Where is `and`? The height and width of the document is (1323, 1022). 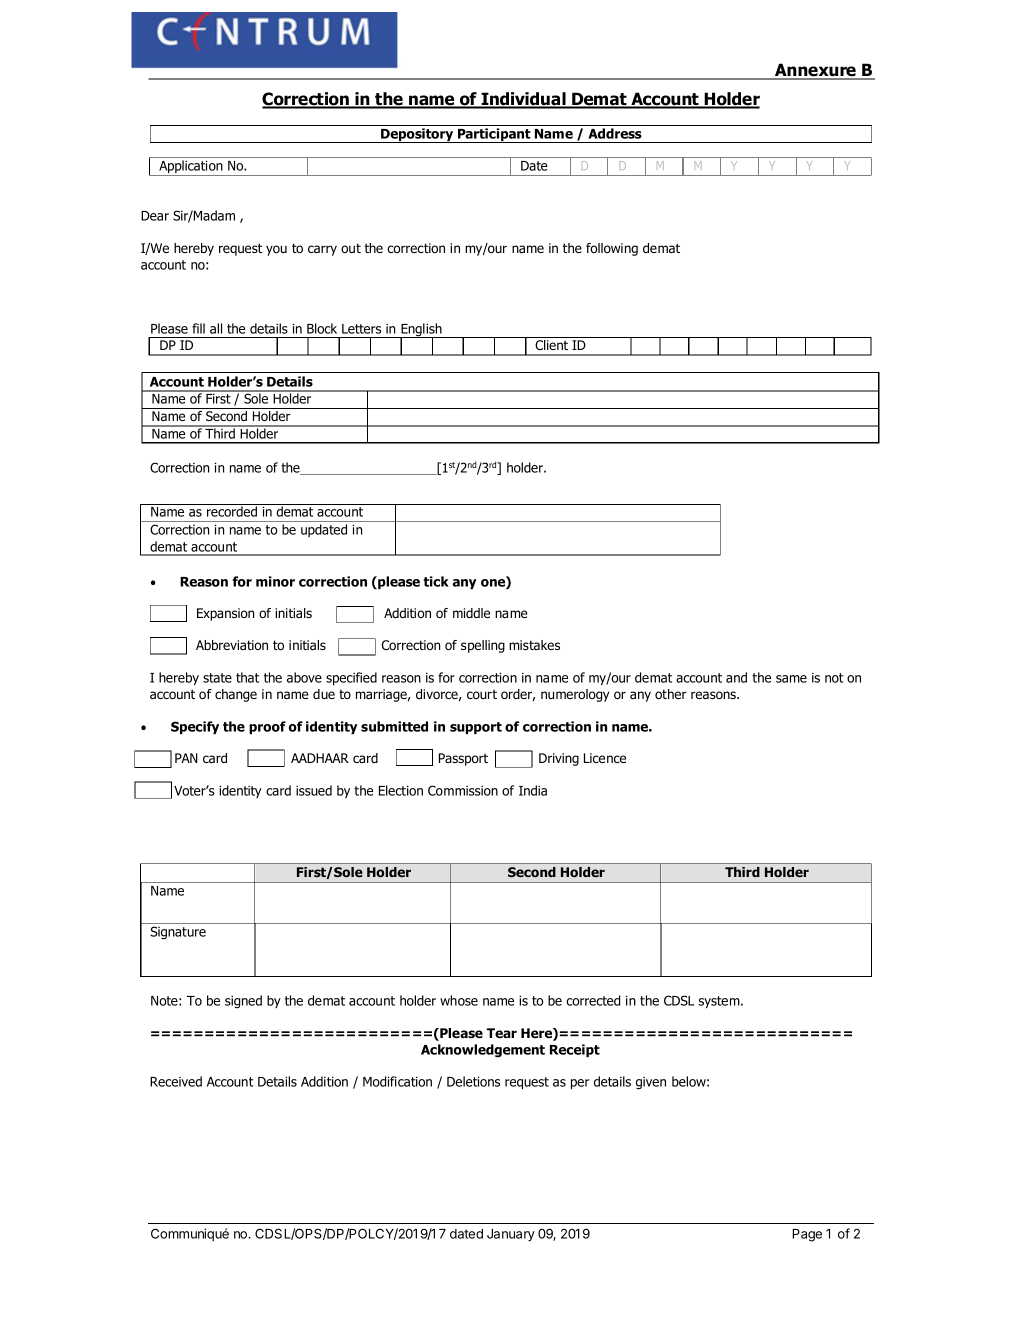 and is located at coordinates (736, 677).
